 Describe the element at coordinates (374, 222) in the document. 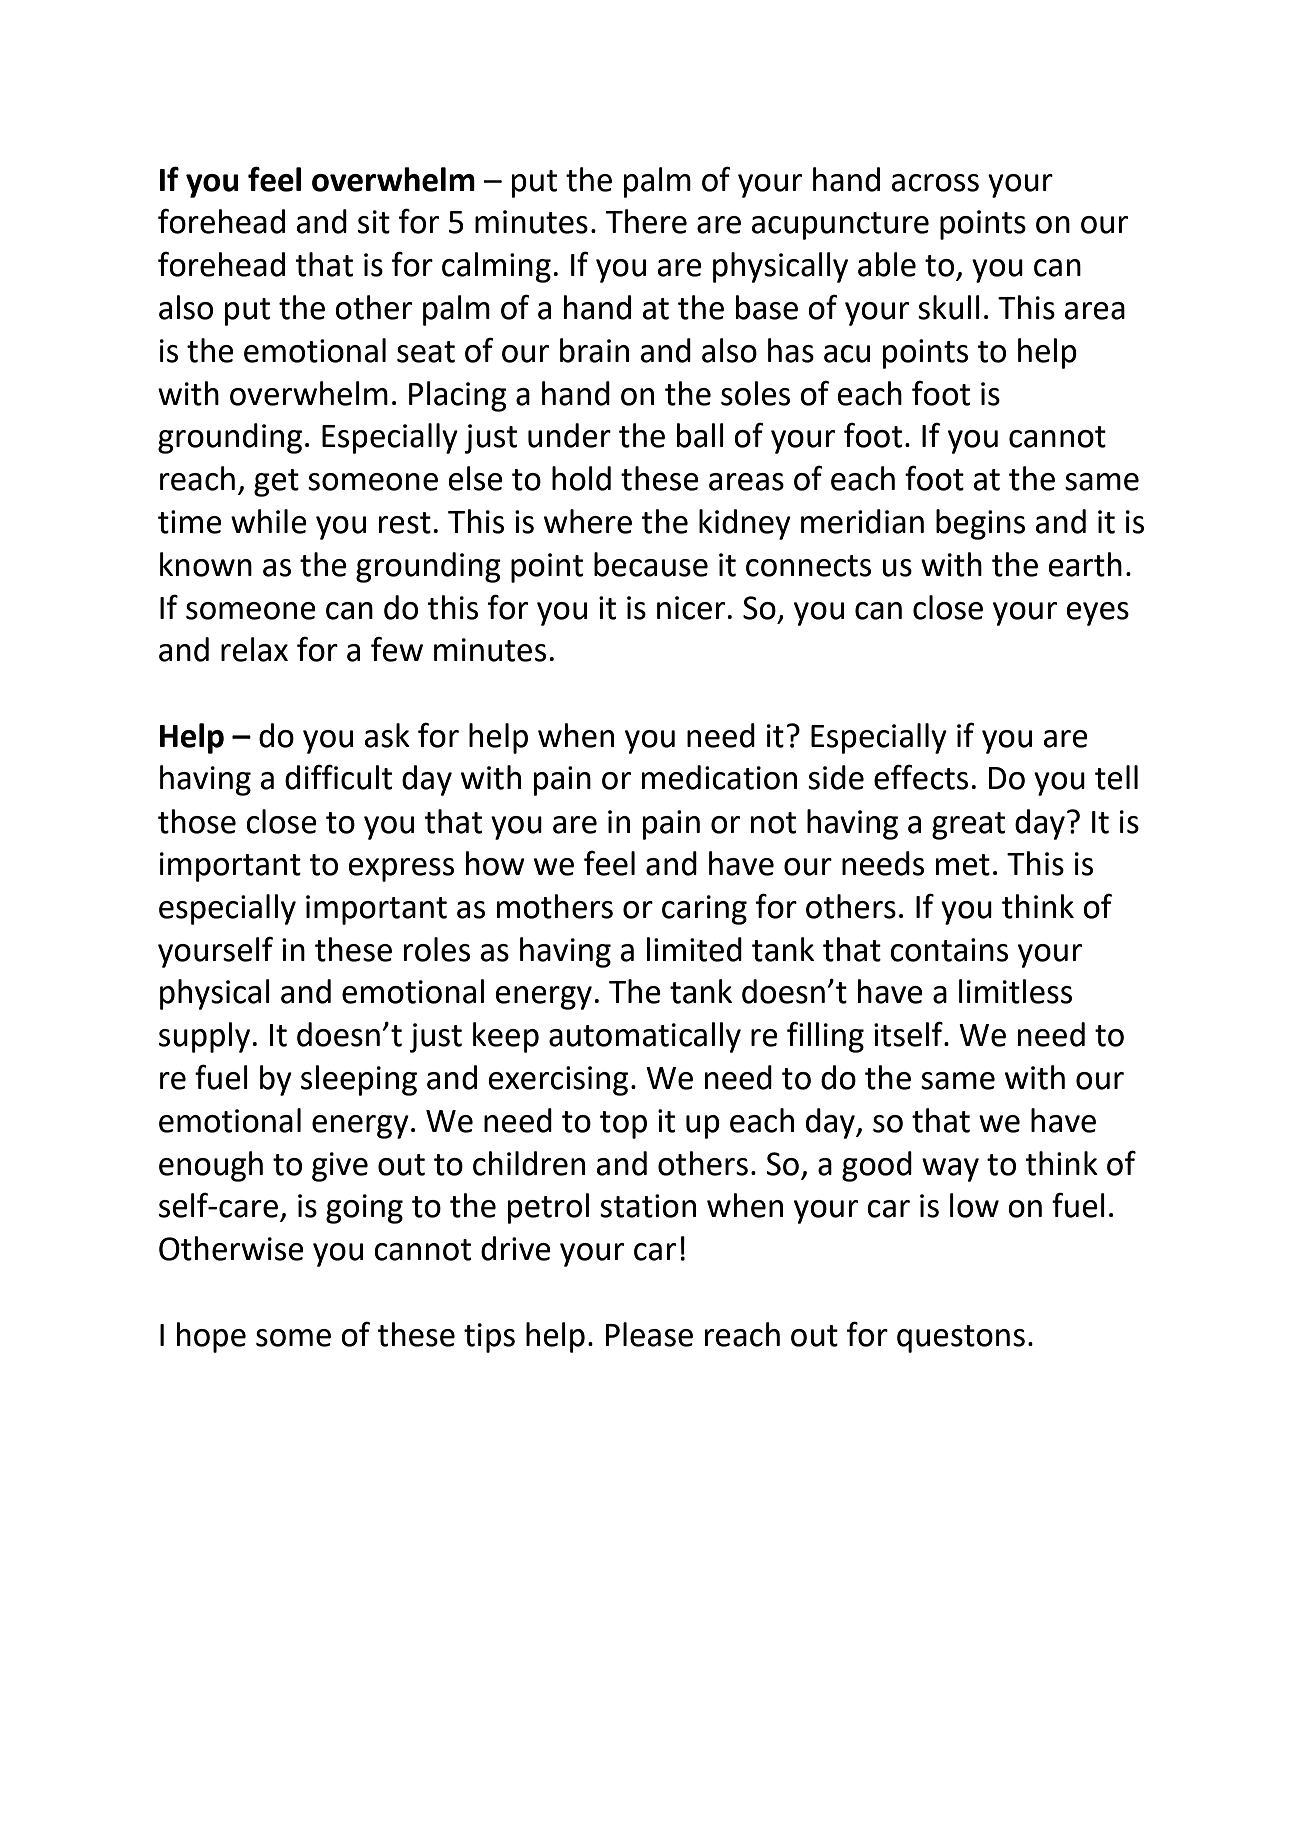

I see `sit` at that location.
